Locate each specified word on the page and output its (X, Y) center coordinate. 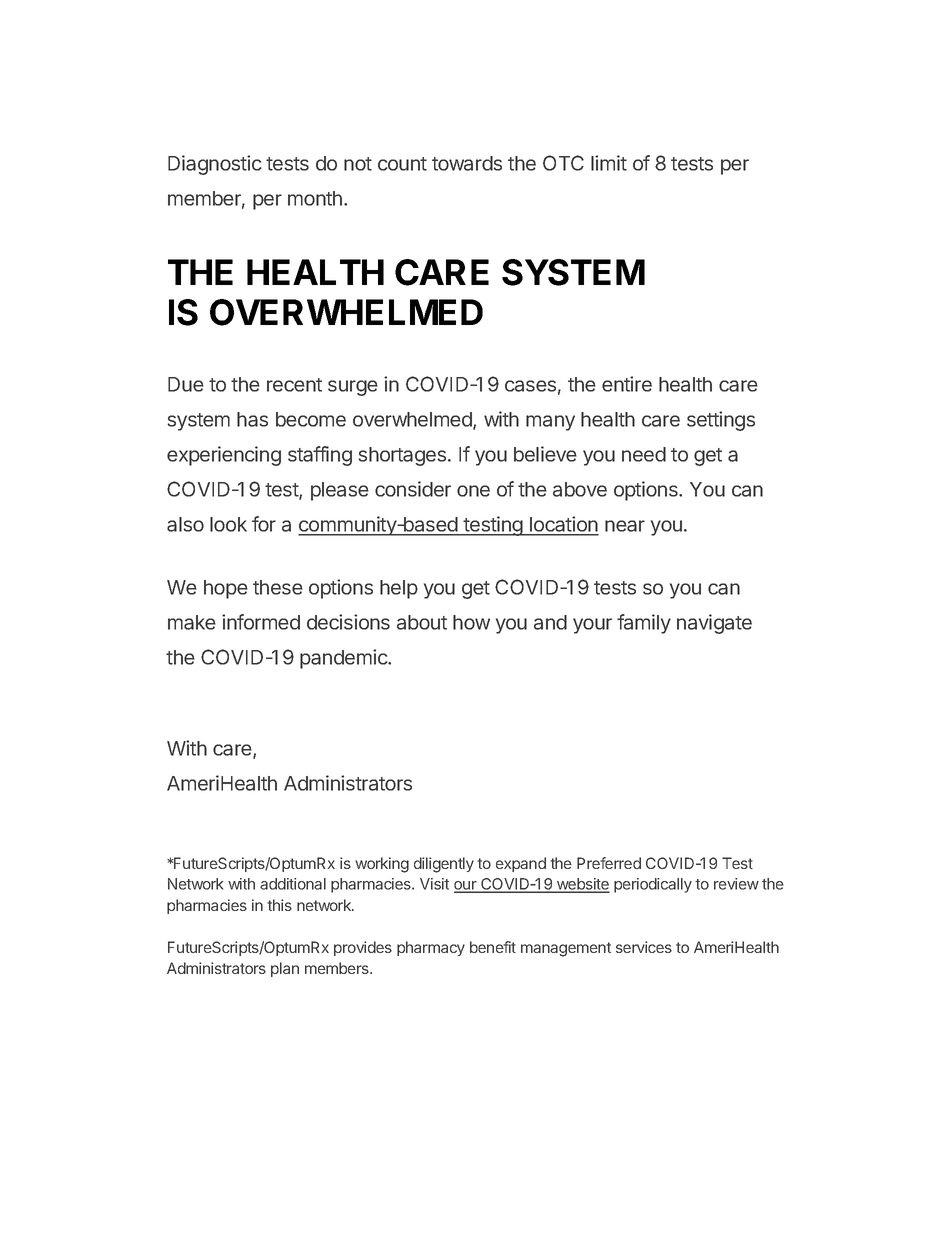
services (644, 947)
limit (609, 163)
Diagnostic (215, 165)
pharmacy (431, 948)
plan (285, 969)
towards (467, 163)
